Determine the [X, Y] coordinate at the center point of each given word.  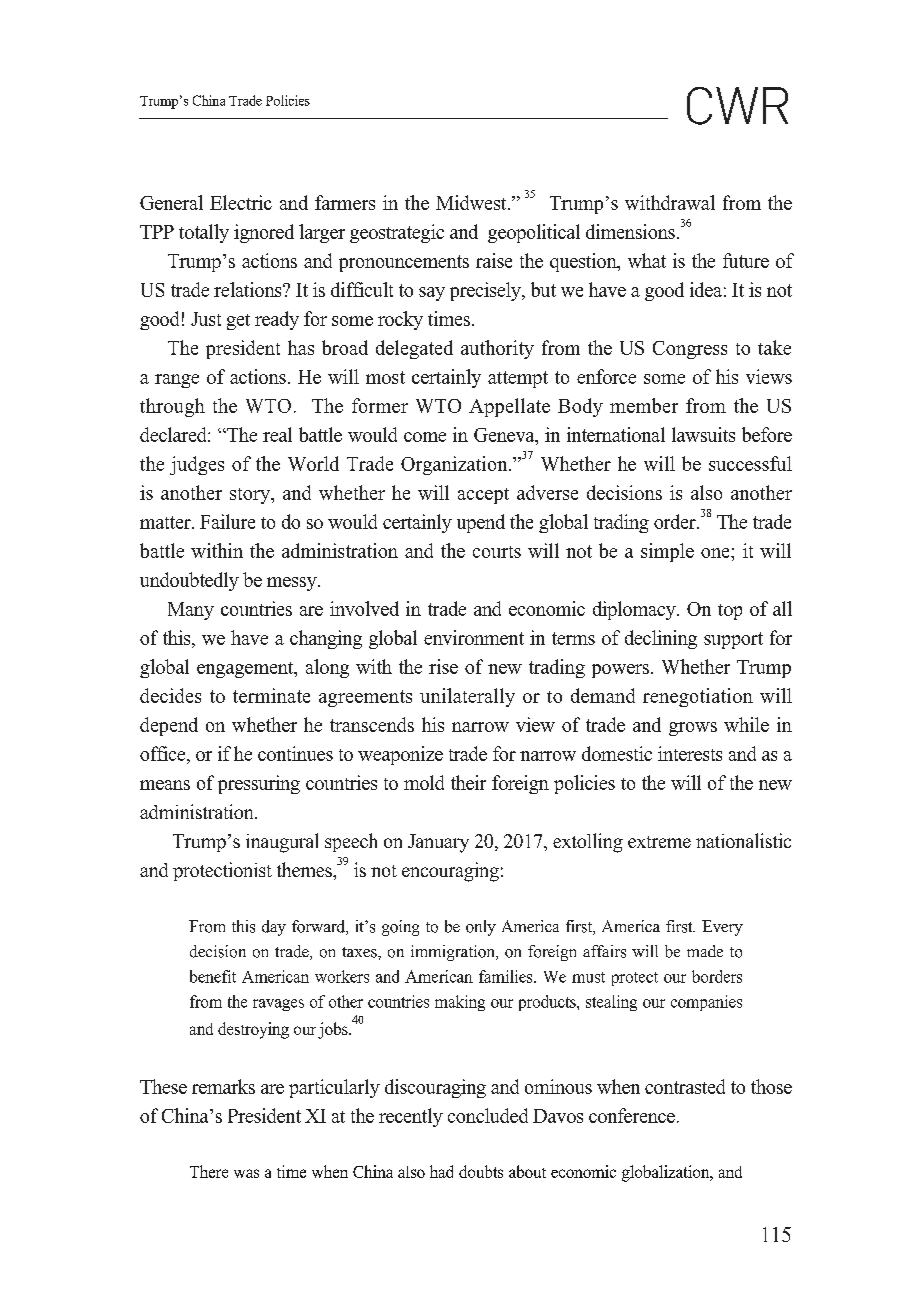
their [468, 782]
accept [483, 496]
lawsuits [703, 434]
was [246, 1173]
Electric [241, 202]
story [251, 496]
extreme [659, 842]
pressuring [259, 784]
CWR [737, 106]
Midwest [472, 202]
